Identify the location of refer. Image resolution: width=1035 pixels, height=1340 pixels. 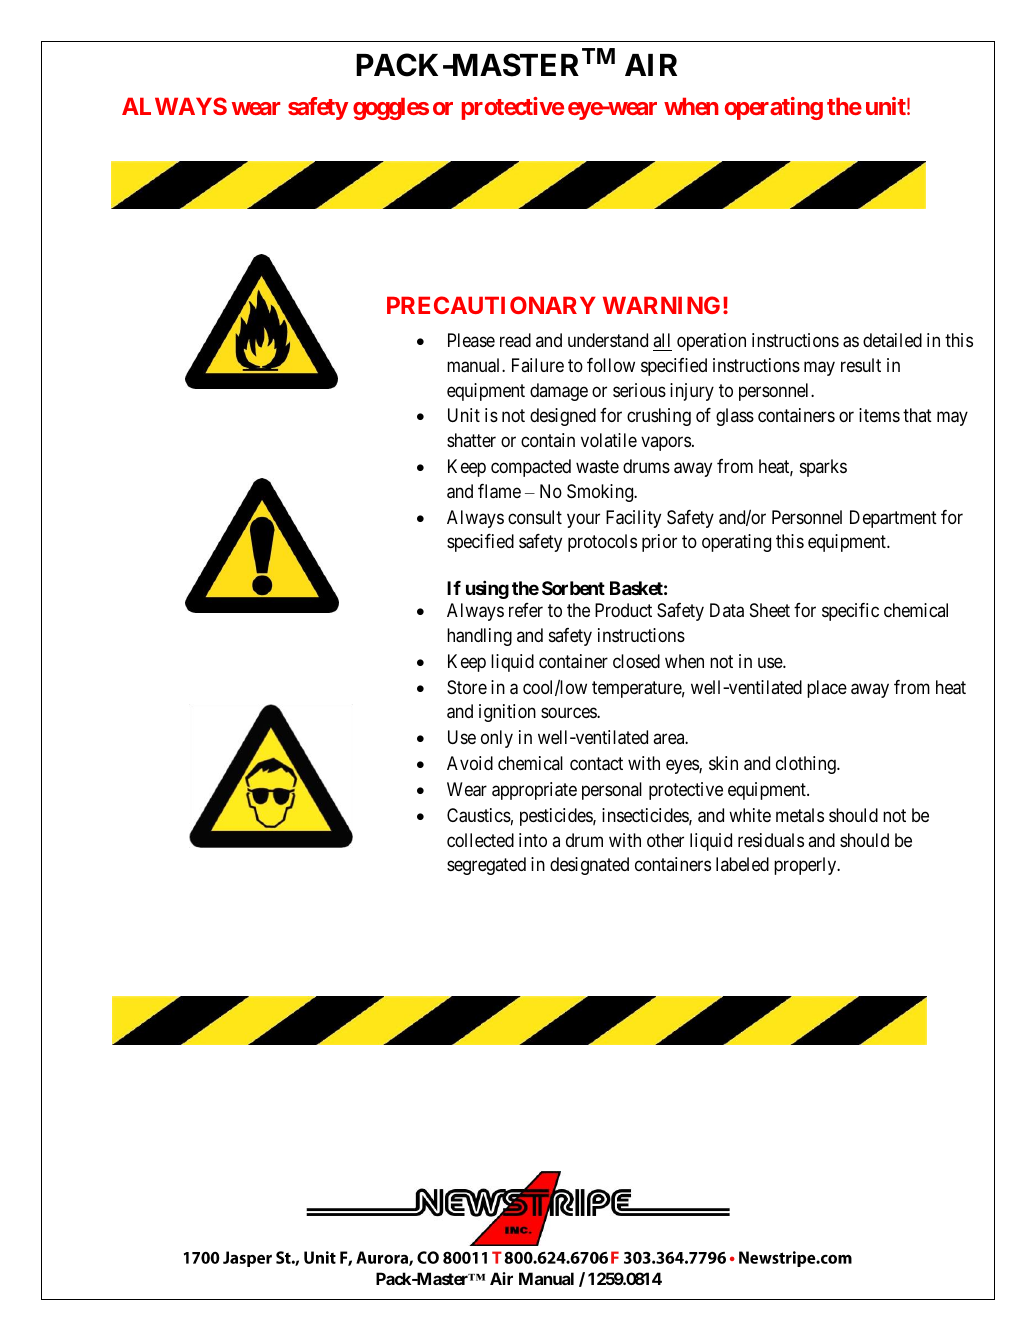
(526, 610).
